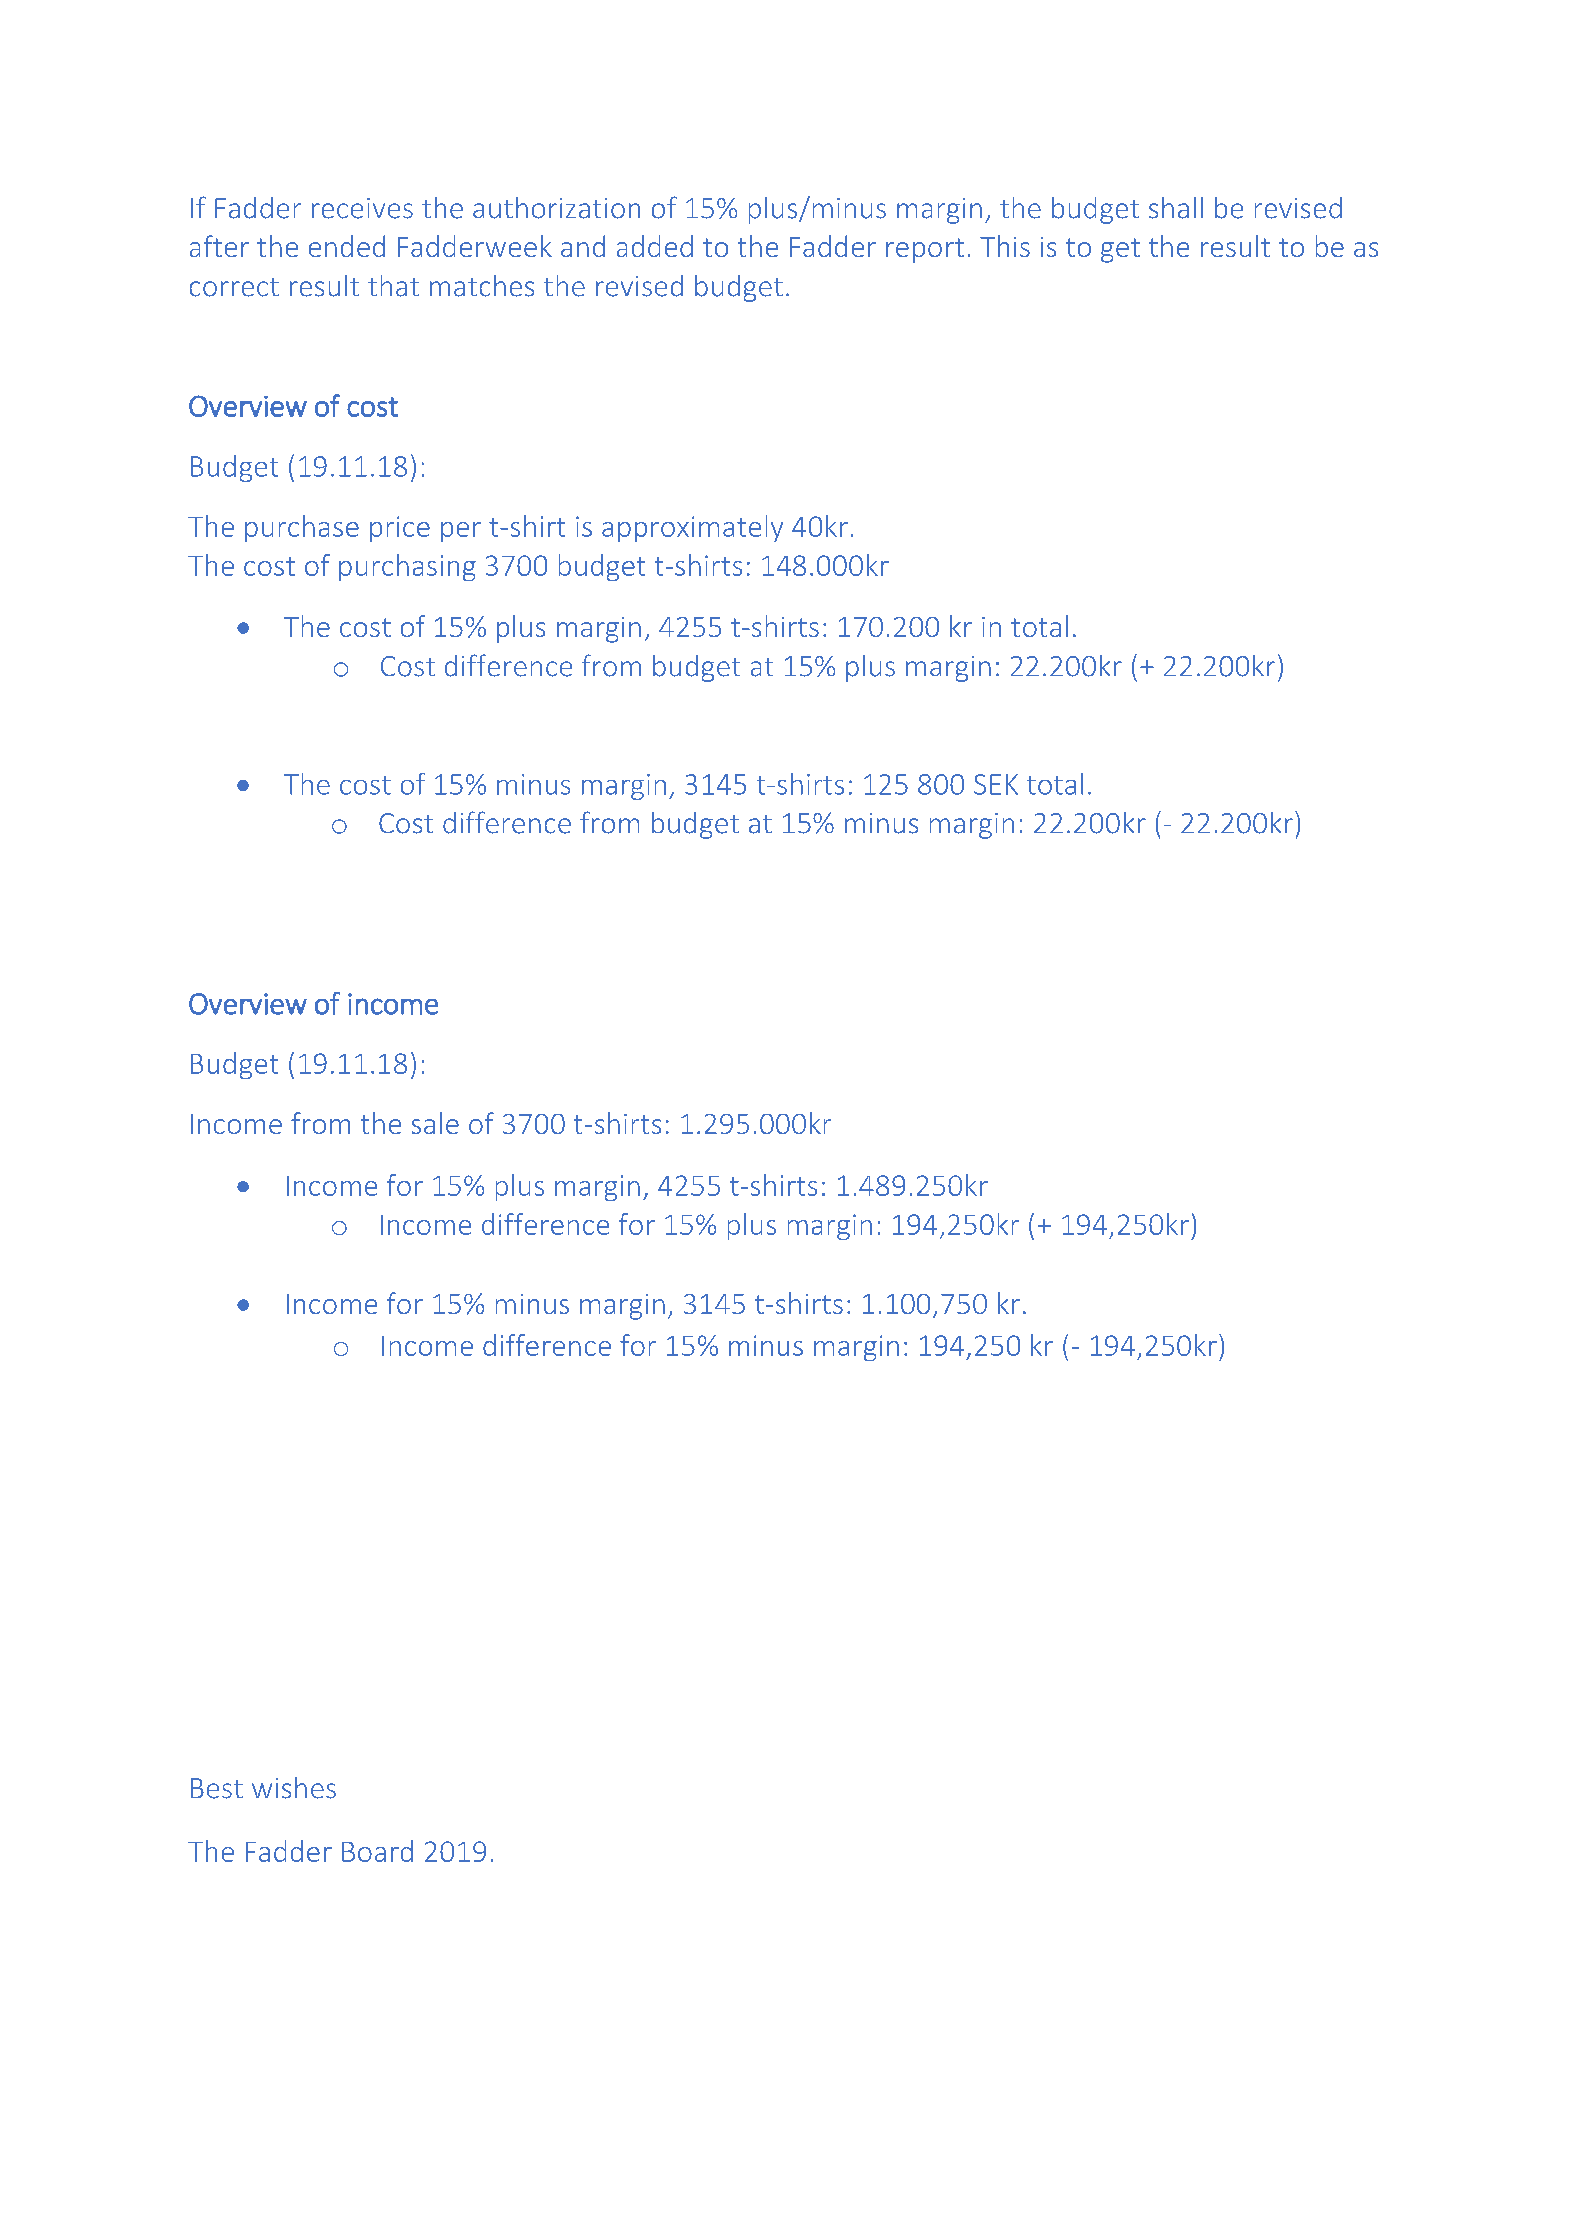 This page has height=2235, width=1581. What do you see at coordinates (692, 528) in the page?
I see `approximately` at bounding box center [692, 528].
